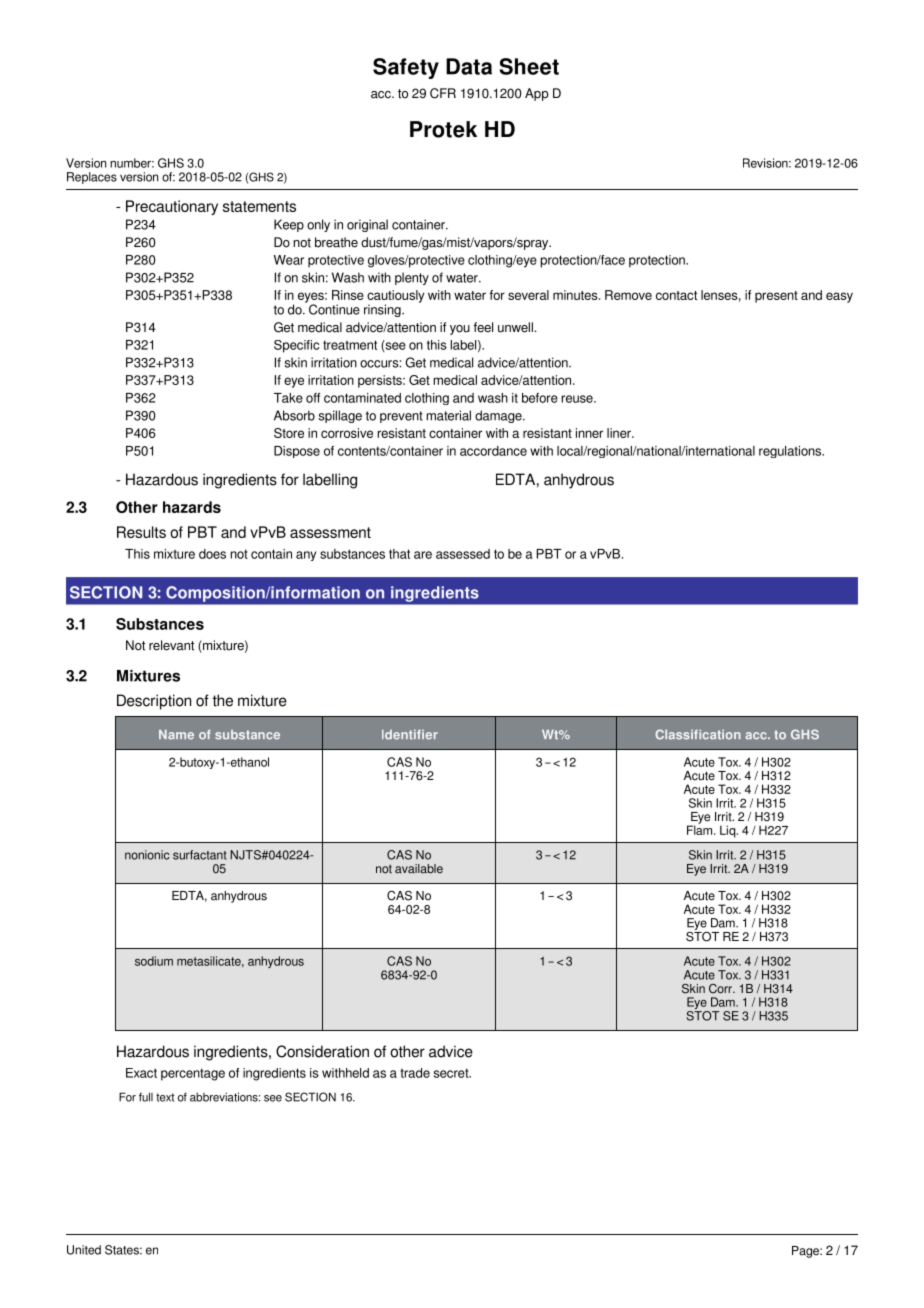 This screenshot has height=1308, width=924. What do you see at coordinates (92, 178) in the screenshot?
I see `Replaces` at bounding box center [92, 178].
